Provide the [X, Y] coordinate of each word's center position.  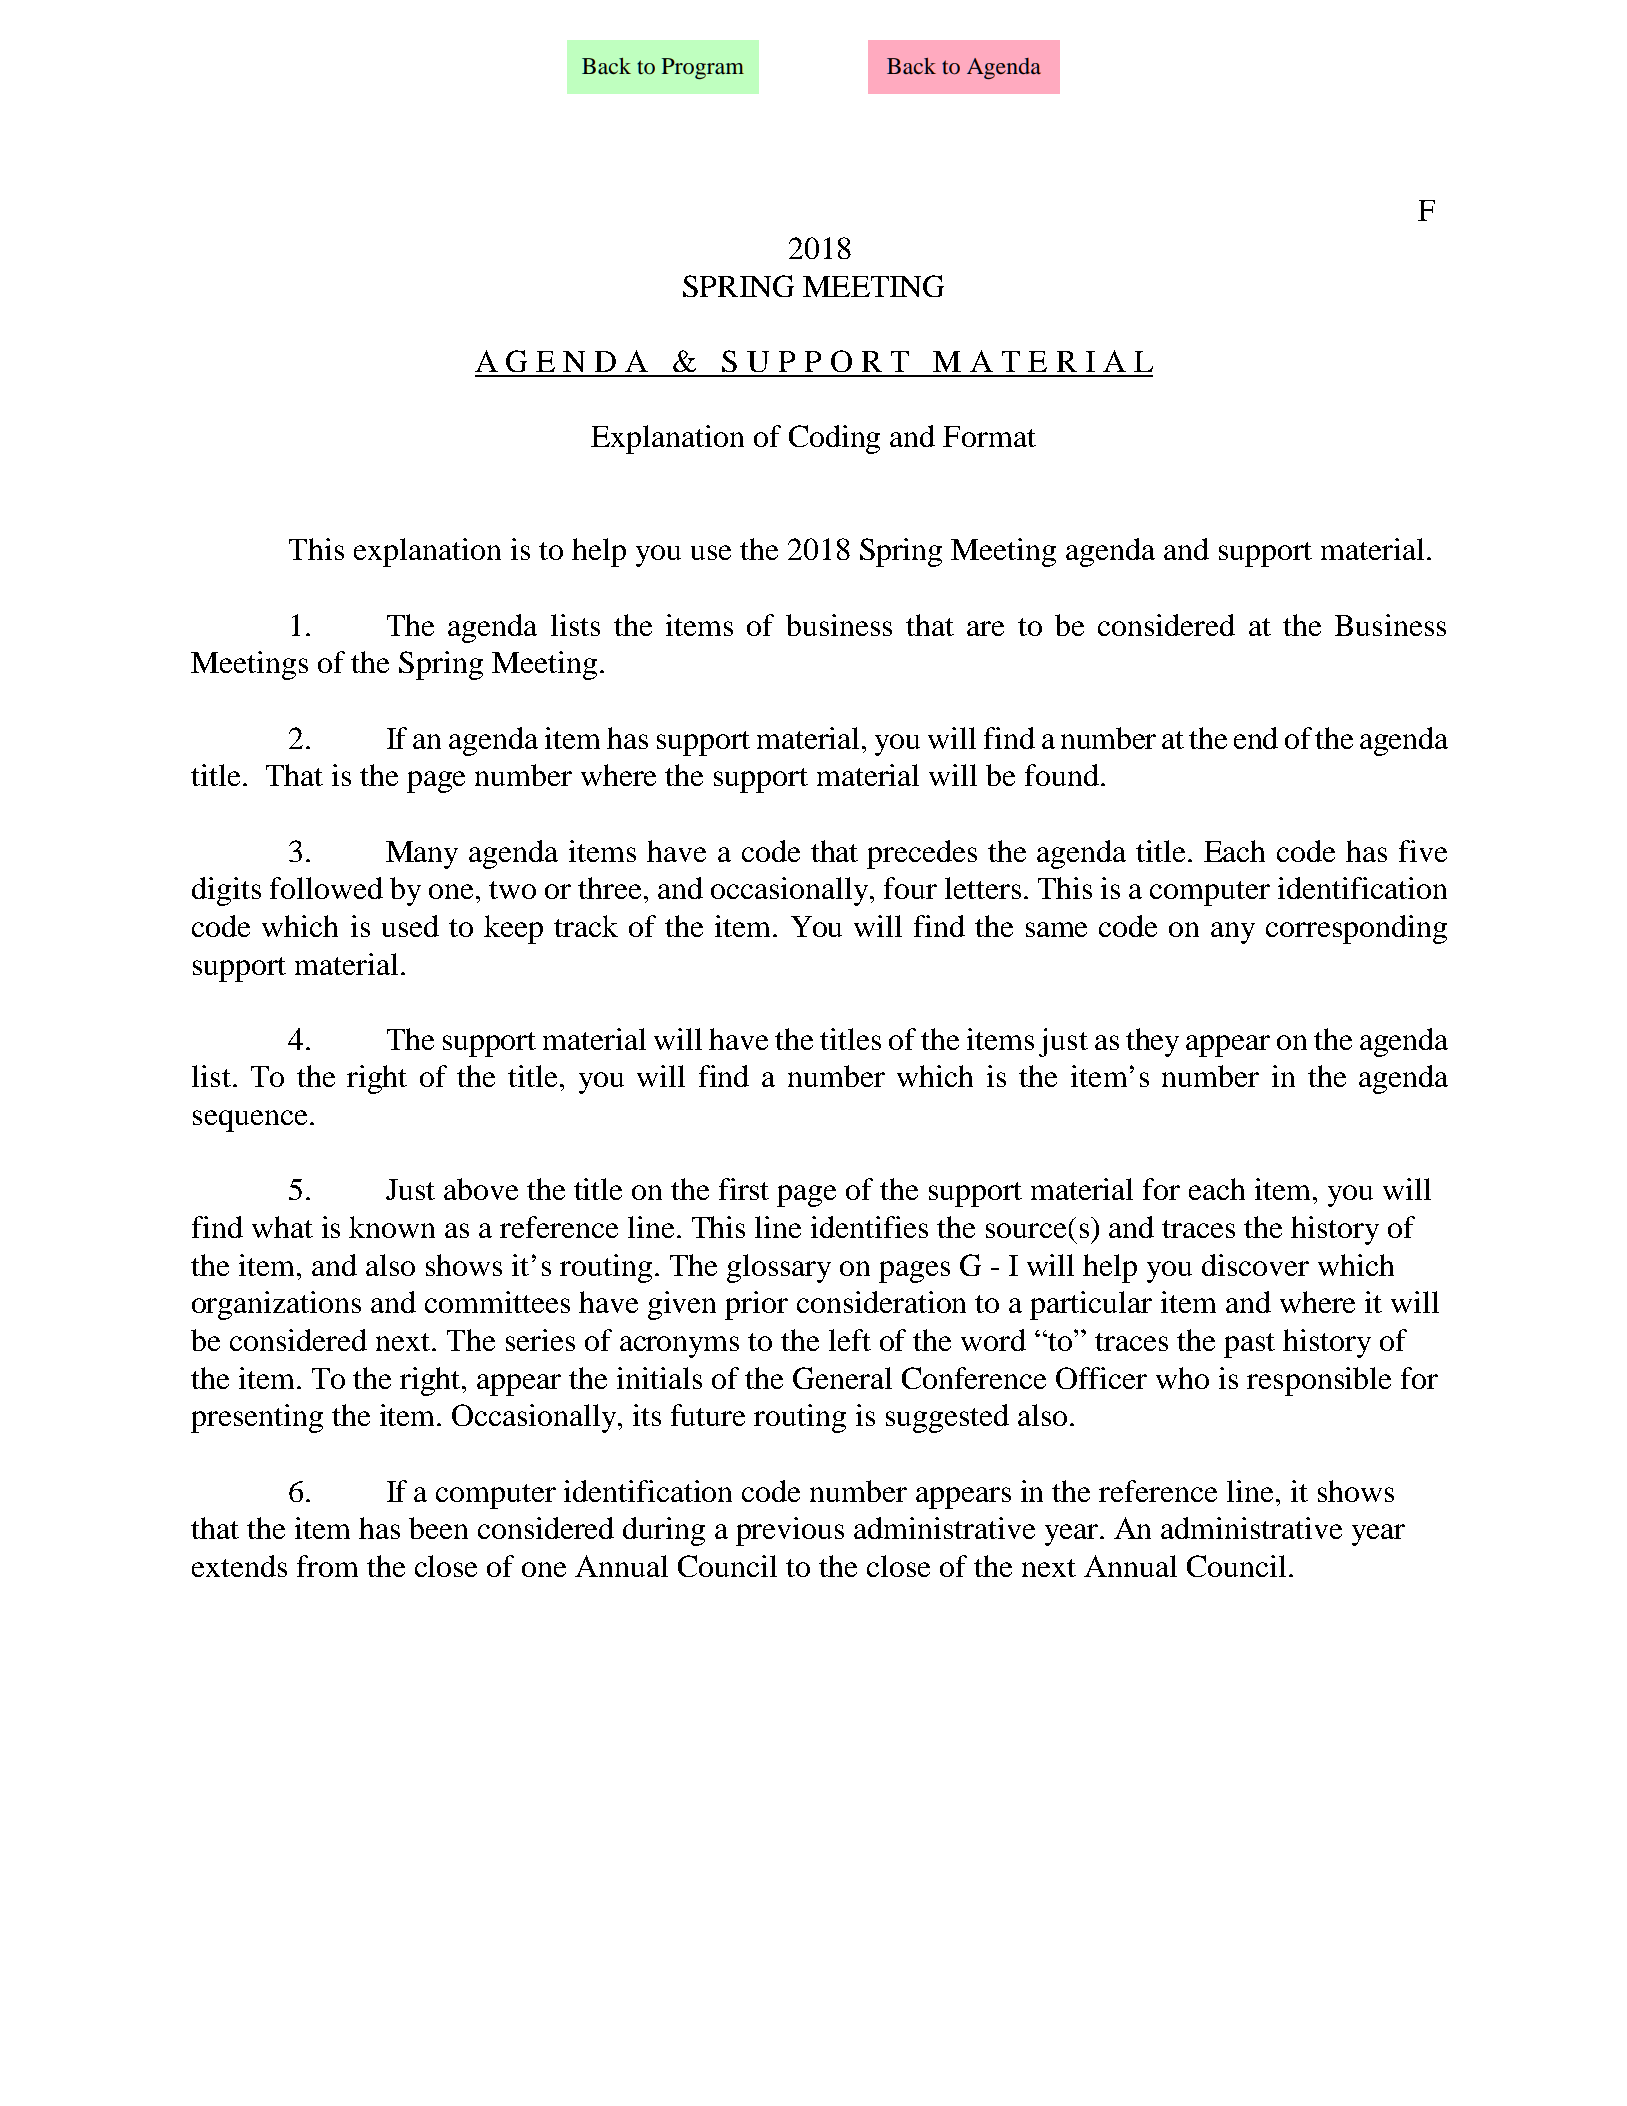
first [744, 1189]
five [1423, 851]
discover [1255, 1265]
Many [422, 855]
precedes [922, 854]
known [392, 1227]
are [985, 628]
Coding [834, 439]
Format [989, 436]
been [438, 1528]
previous [790, 1531]
